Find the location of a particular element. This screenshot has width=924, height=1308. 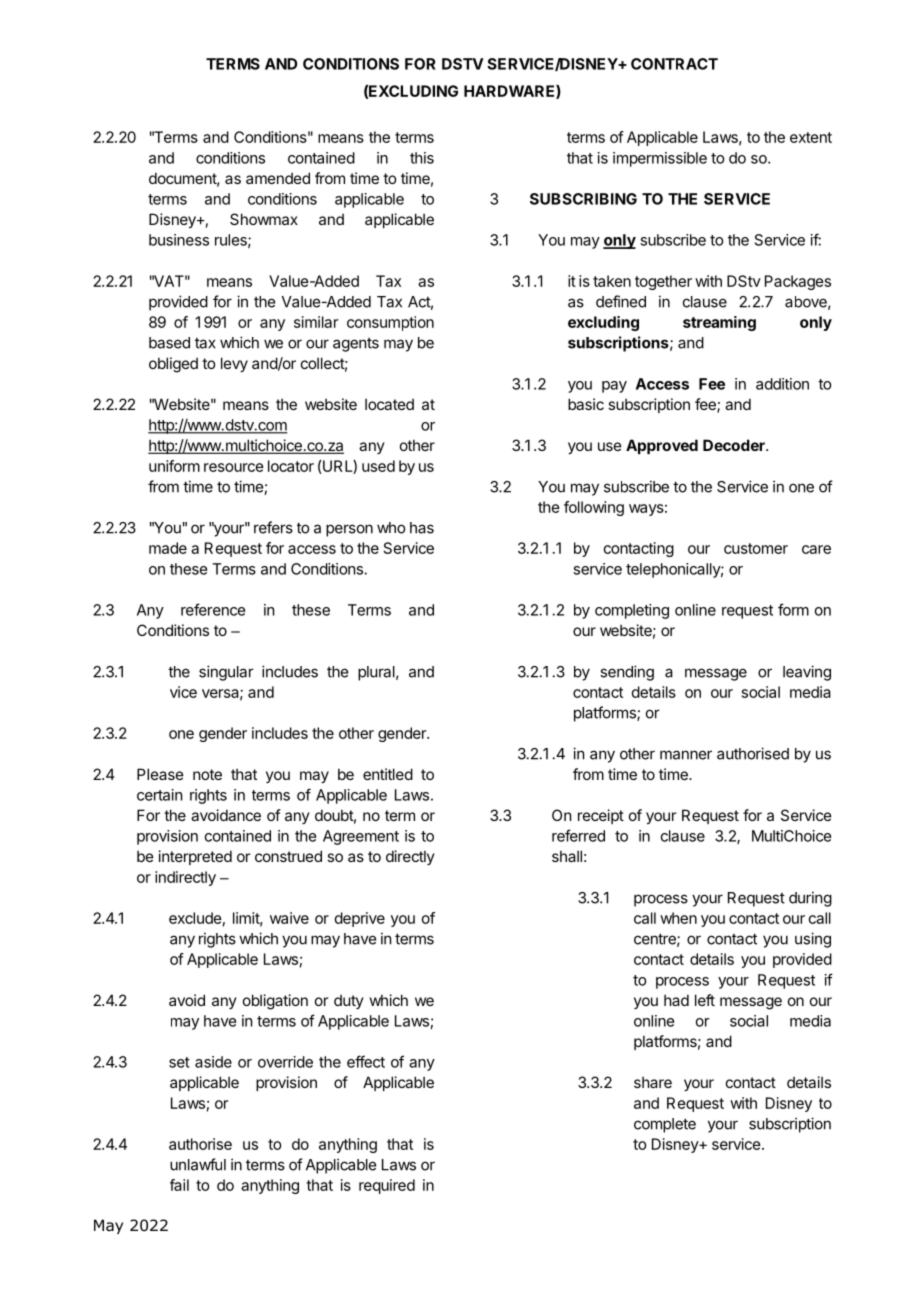

interpreted is located at coordinates (195, 857).
